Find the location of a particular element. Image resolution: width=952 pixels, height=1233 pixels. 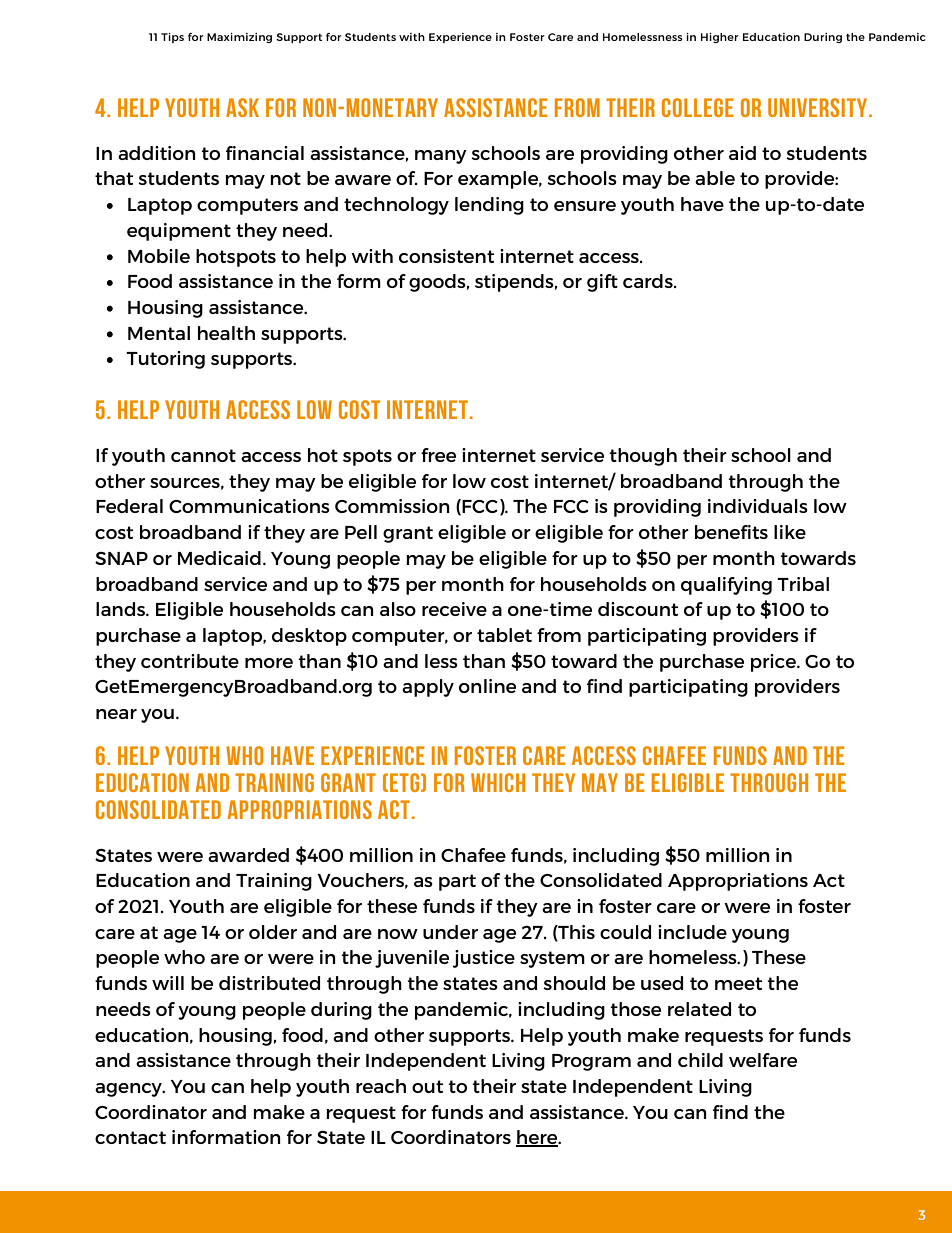

many is located at coordinates (441, 157).
